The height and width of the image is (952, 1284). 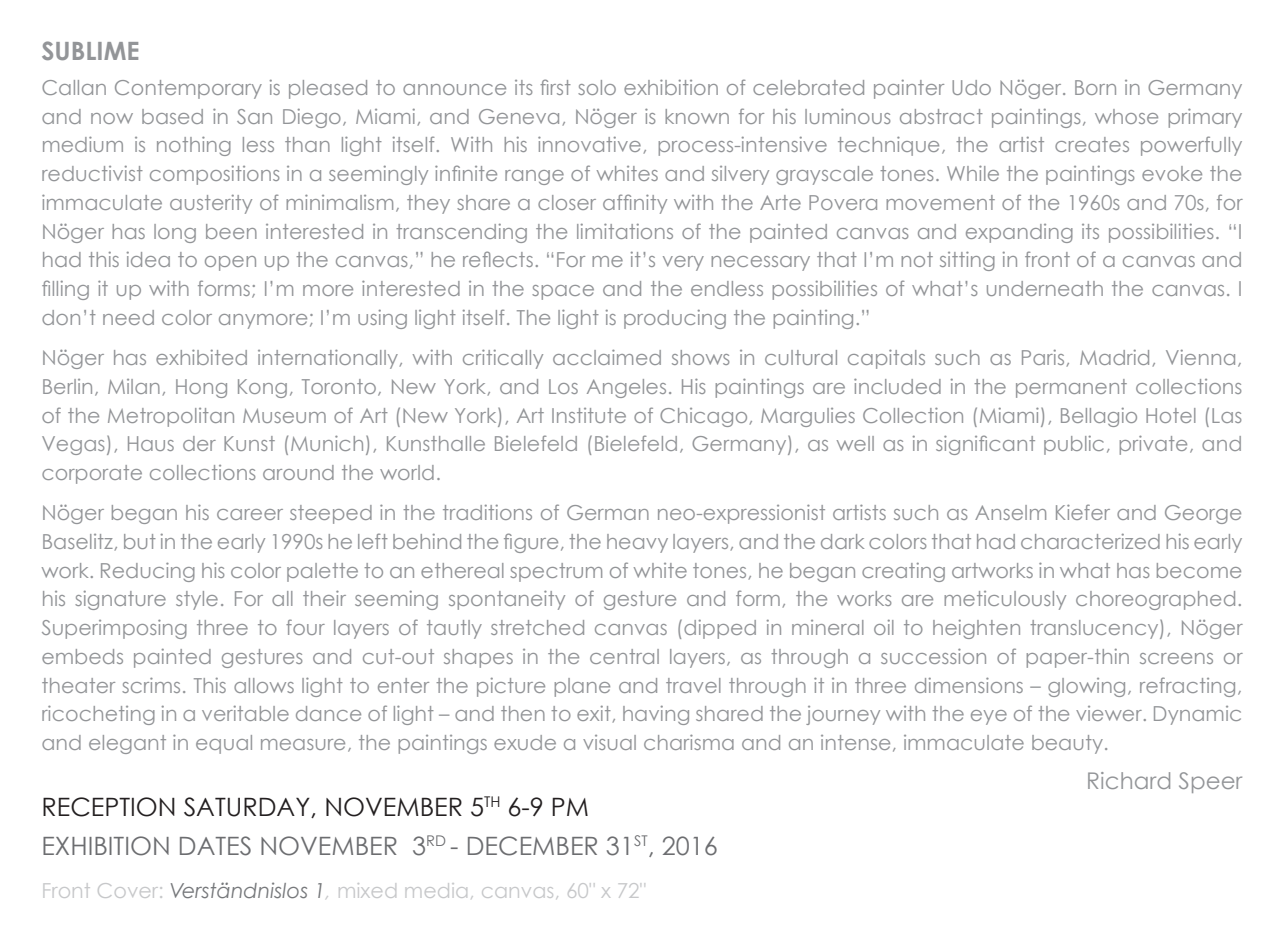 What do you see at coordinates (1095, 87) in the image?
I see `Born` at bounding box center [1095, 87].
